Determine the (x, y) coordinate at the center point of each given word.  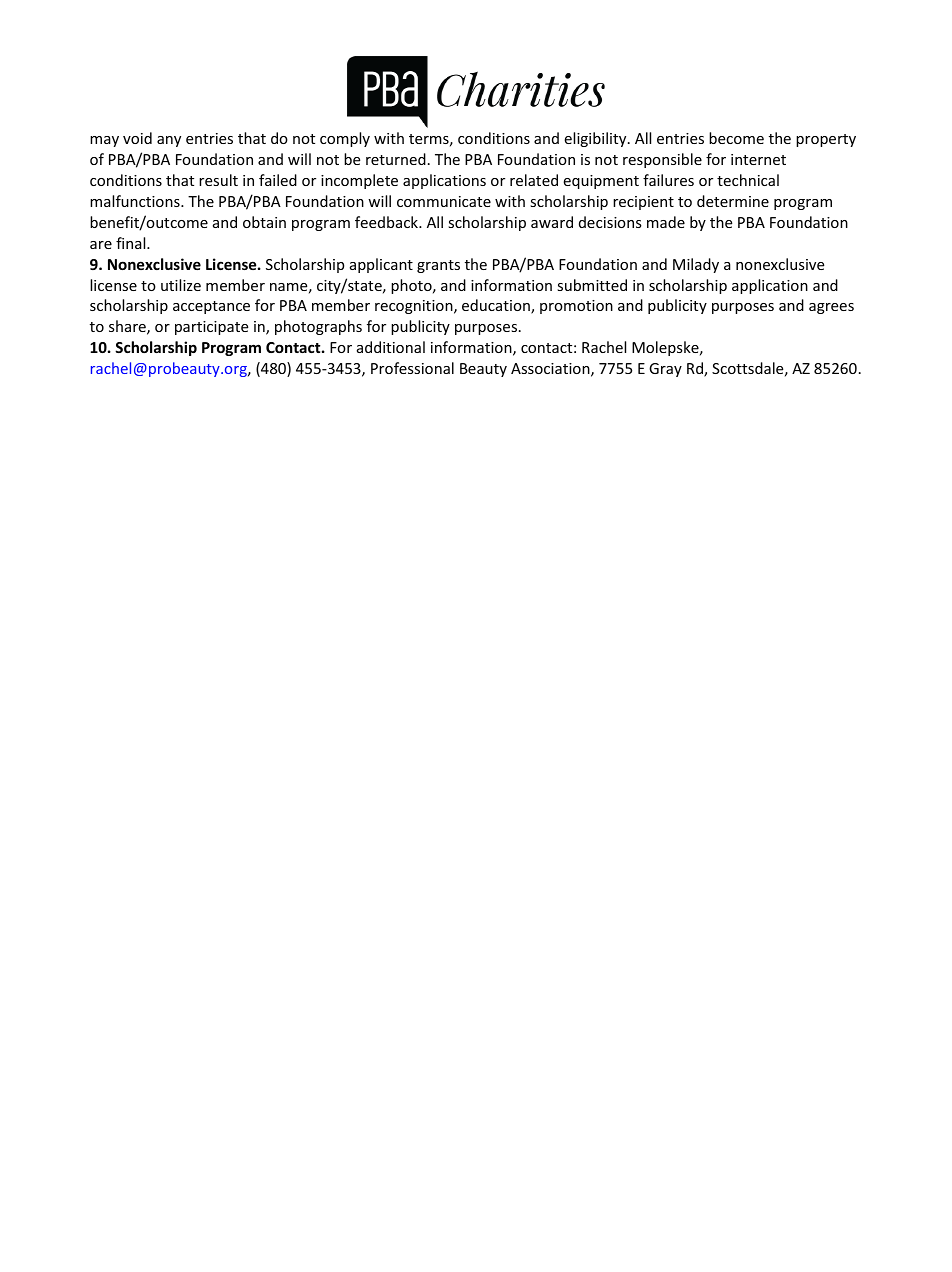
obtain (264, 222)
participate (211, 328)
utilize (181, 285)
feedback (387, 222)
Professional (412, 368)
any (169, 141)
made (666, 222)
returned (396, 159)
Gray (665, 370)
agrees (831, 308)
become (736, 138)
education (497, 306)
